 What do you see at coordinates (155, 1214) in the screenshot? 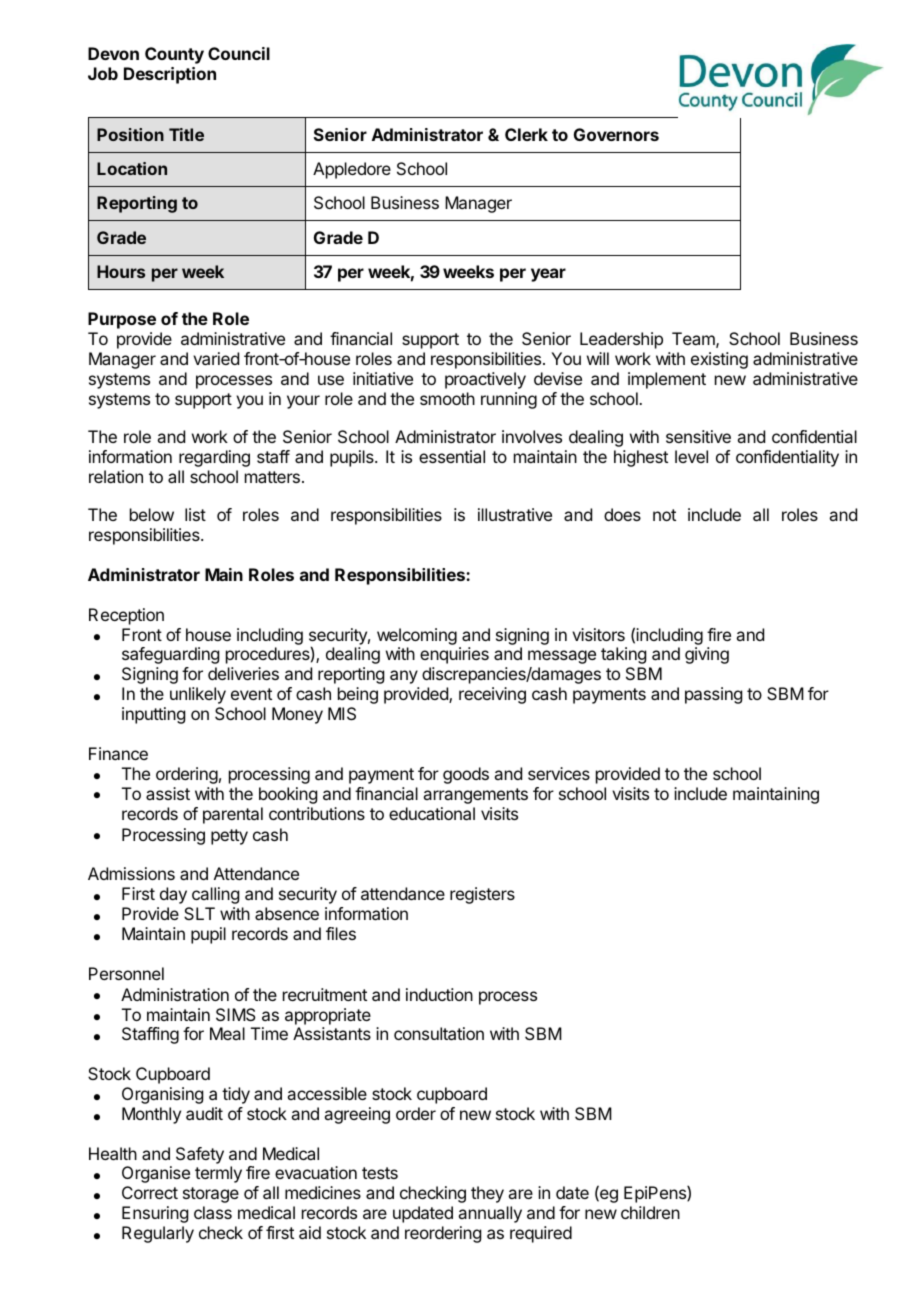
I see `Ensuring` at bounding box center [155, 1214].
